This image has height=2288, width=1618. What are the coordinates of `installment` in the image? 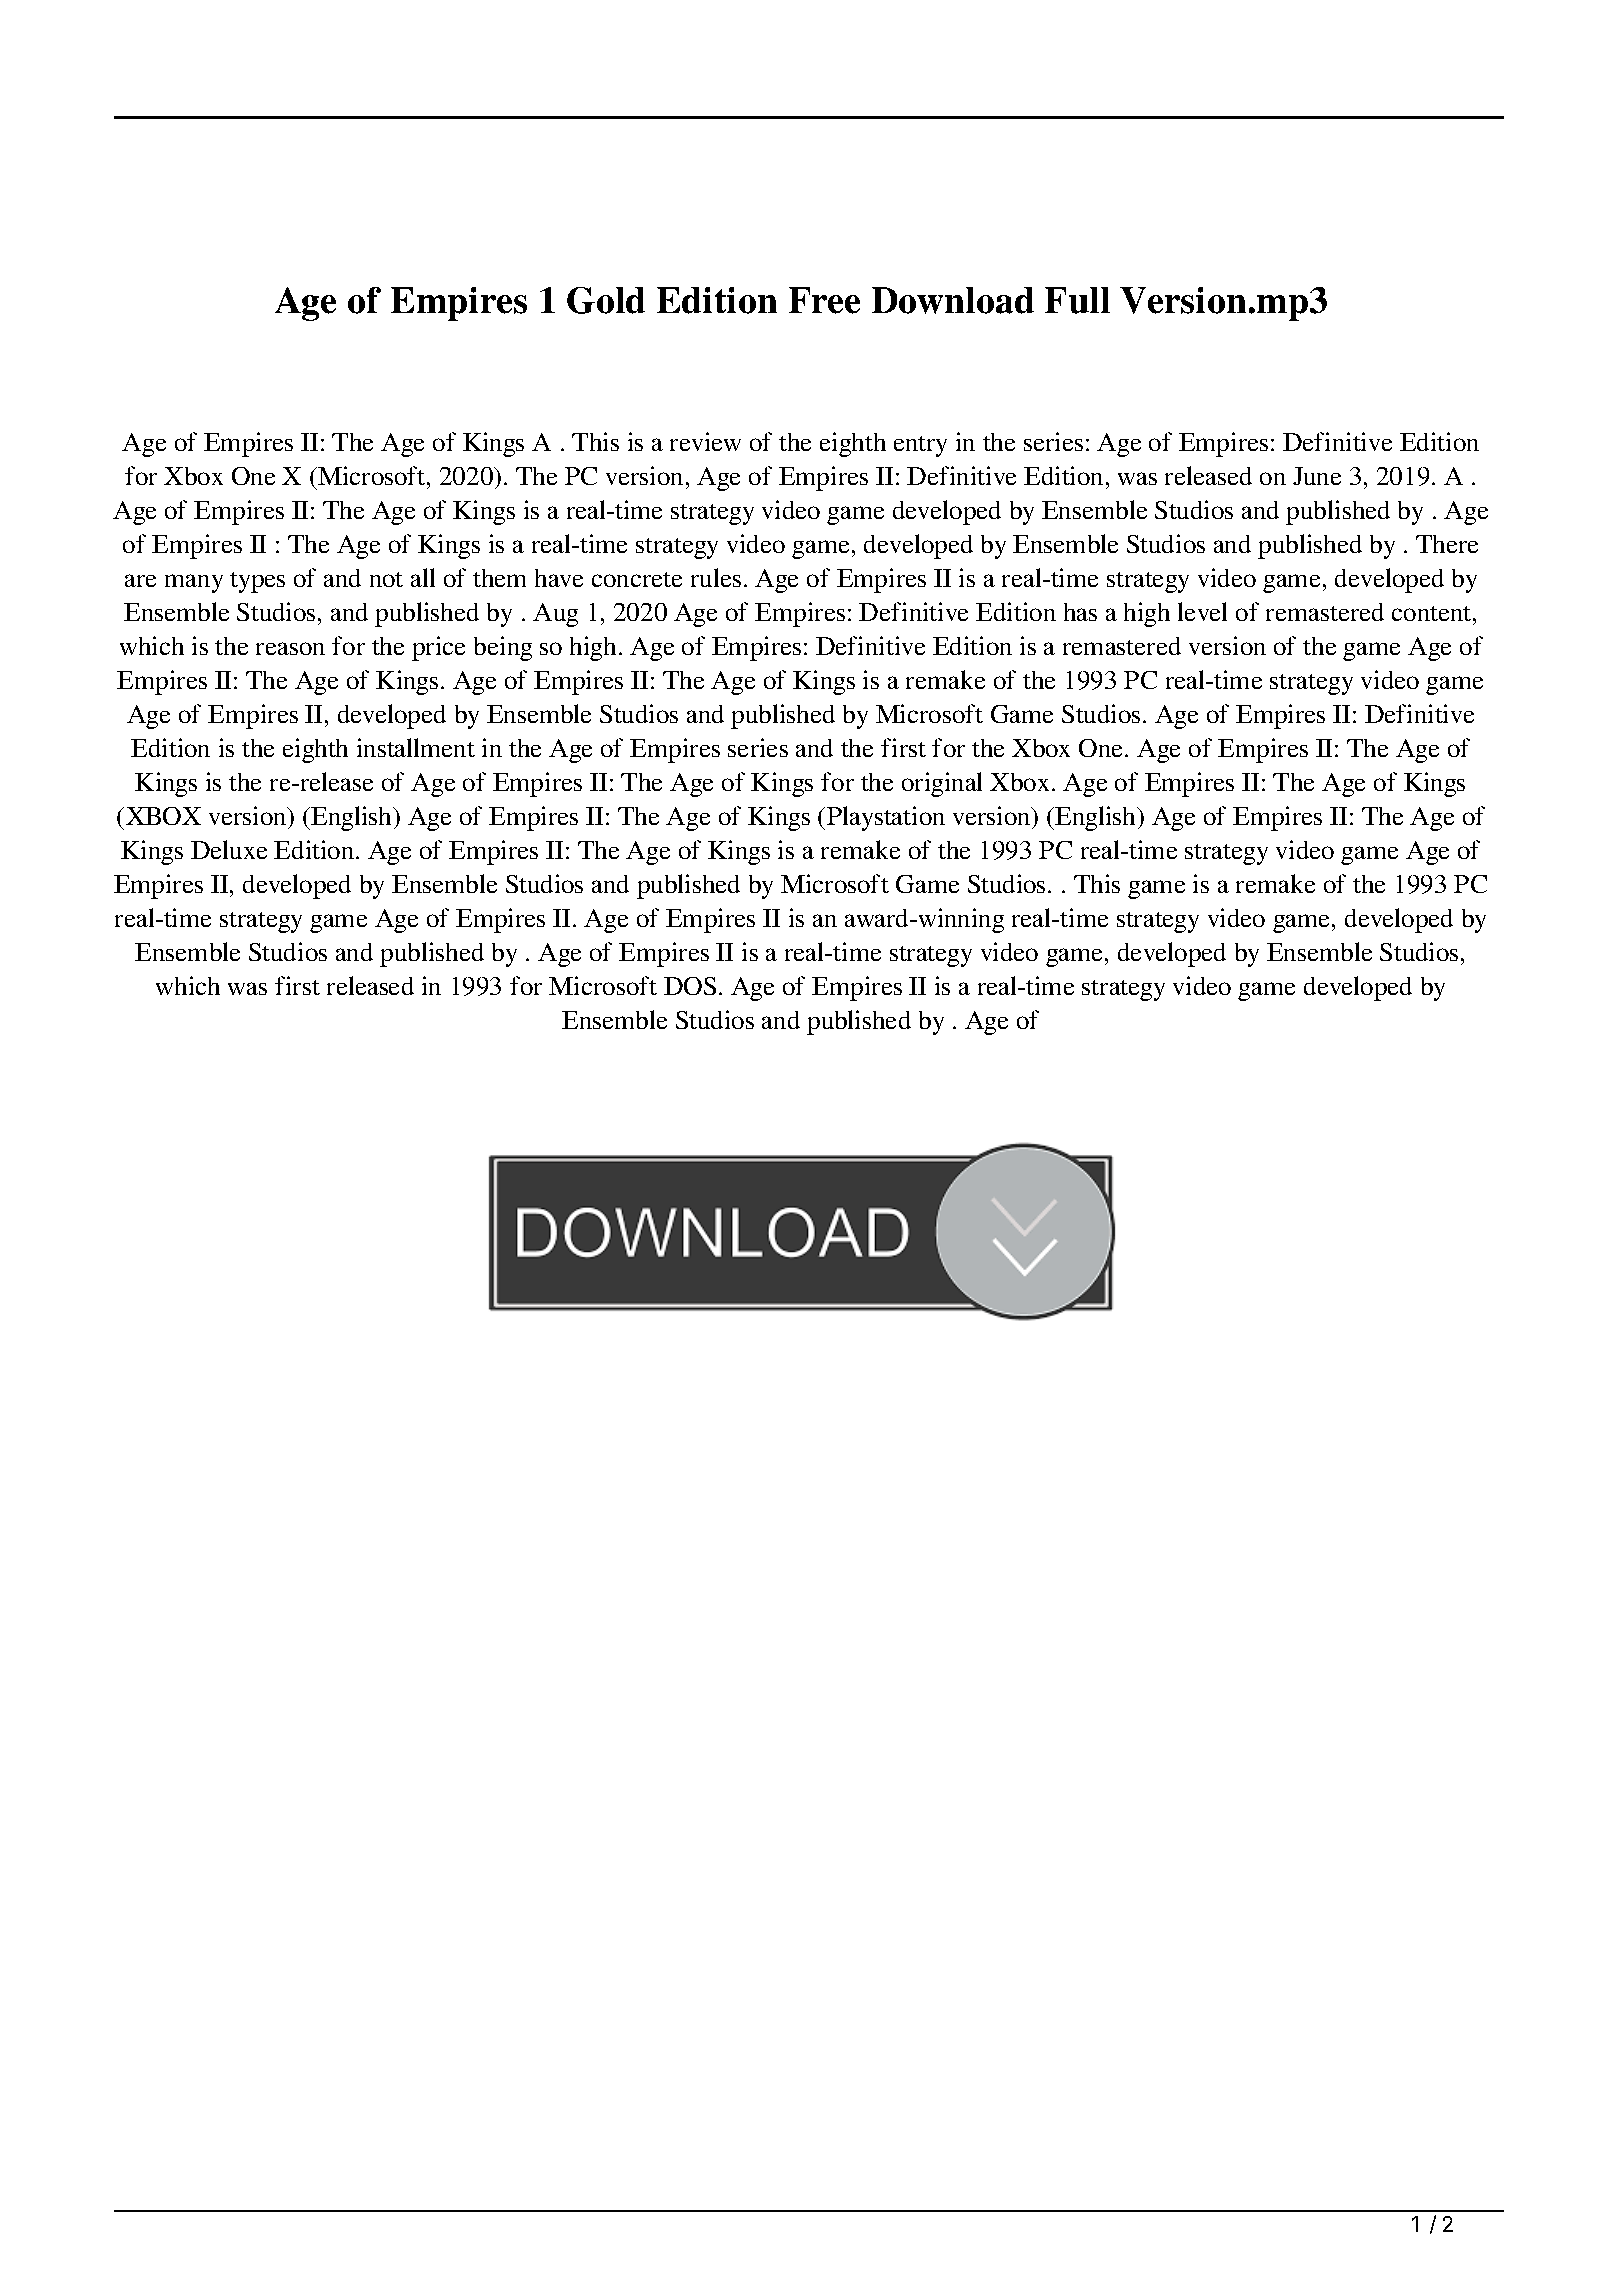 It's located at (416, 747).
